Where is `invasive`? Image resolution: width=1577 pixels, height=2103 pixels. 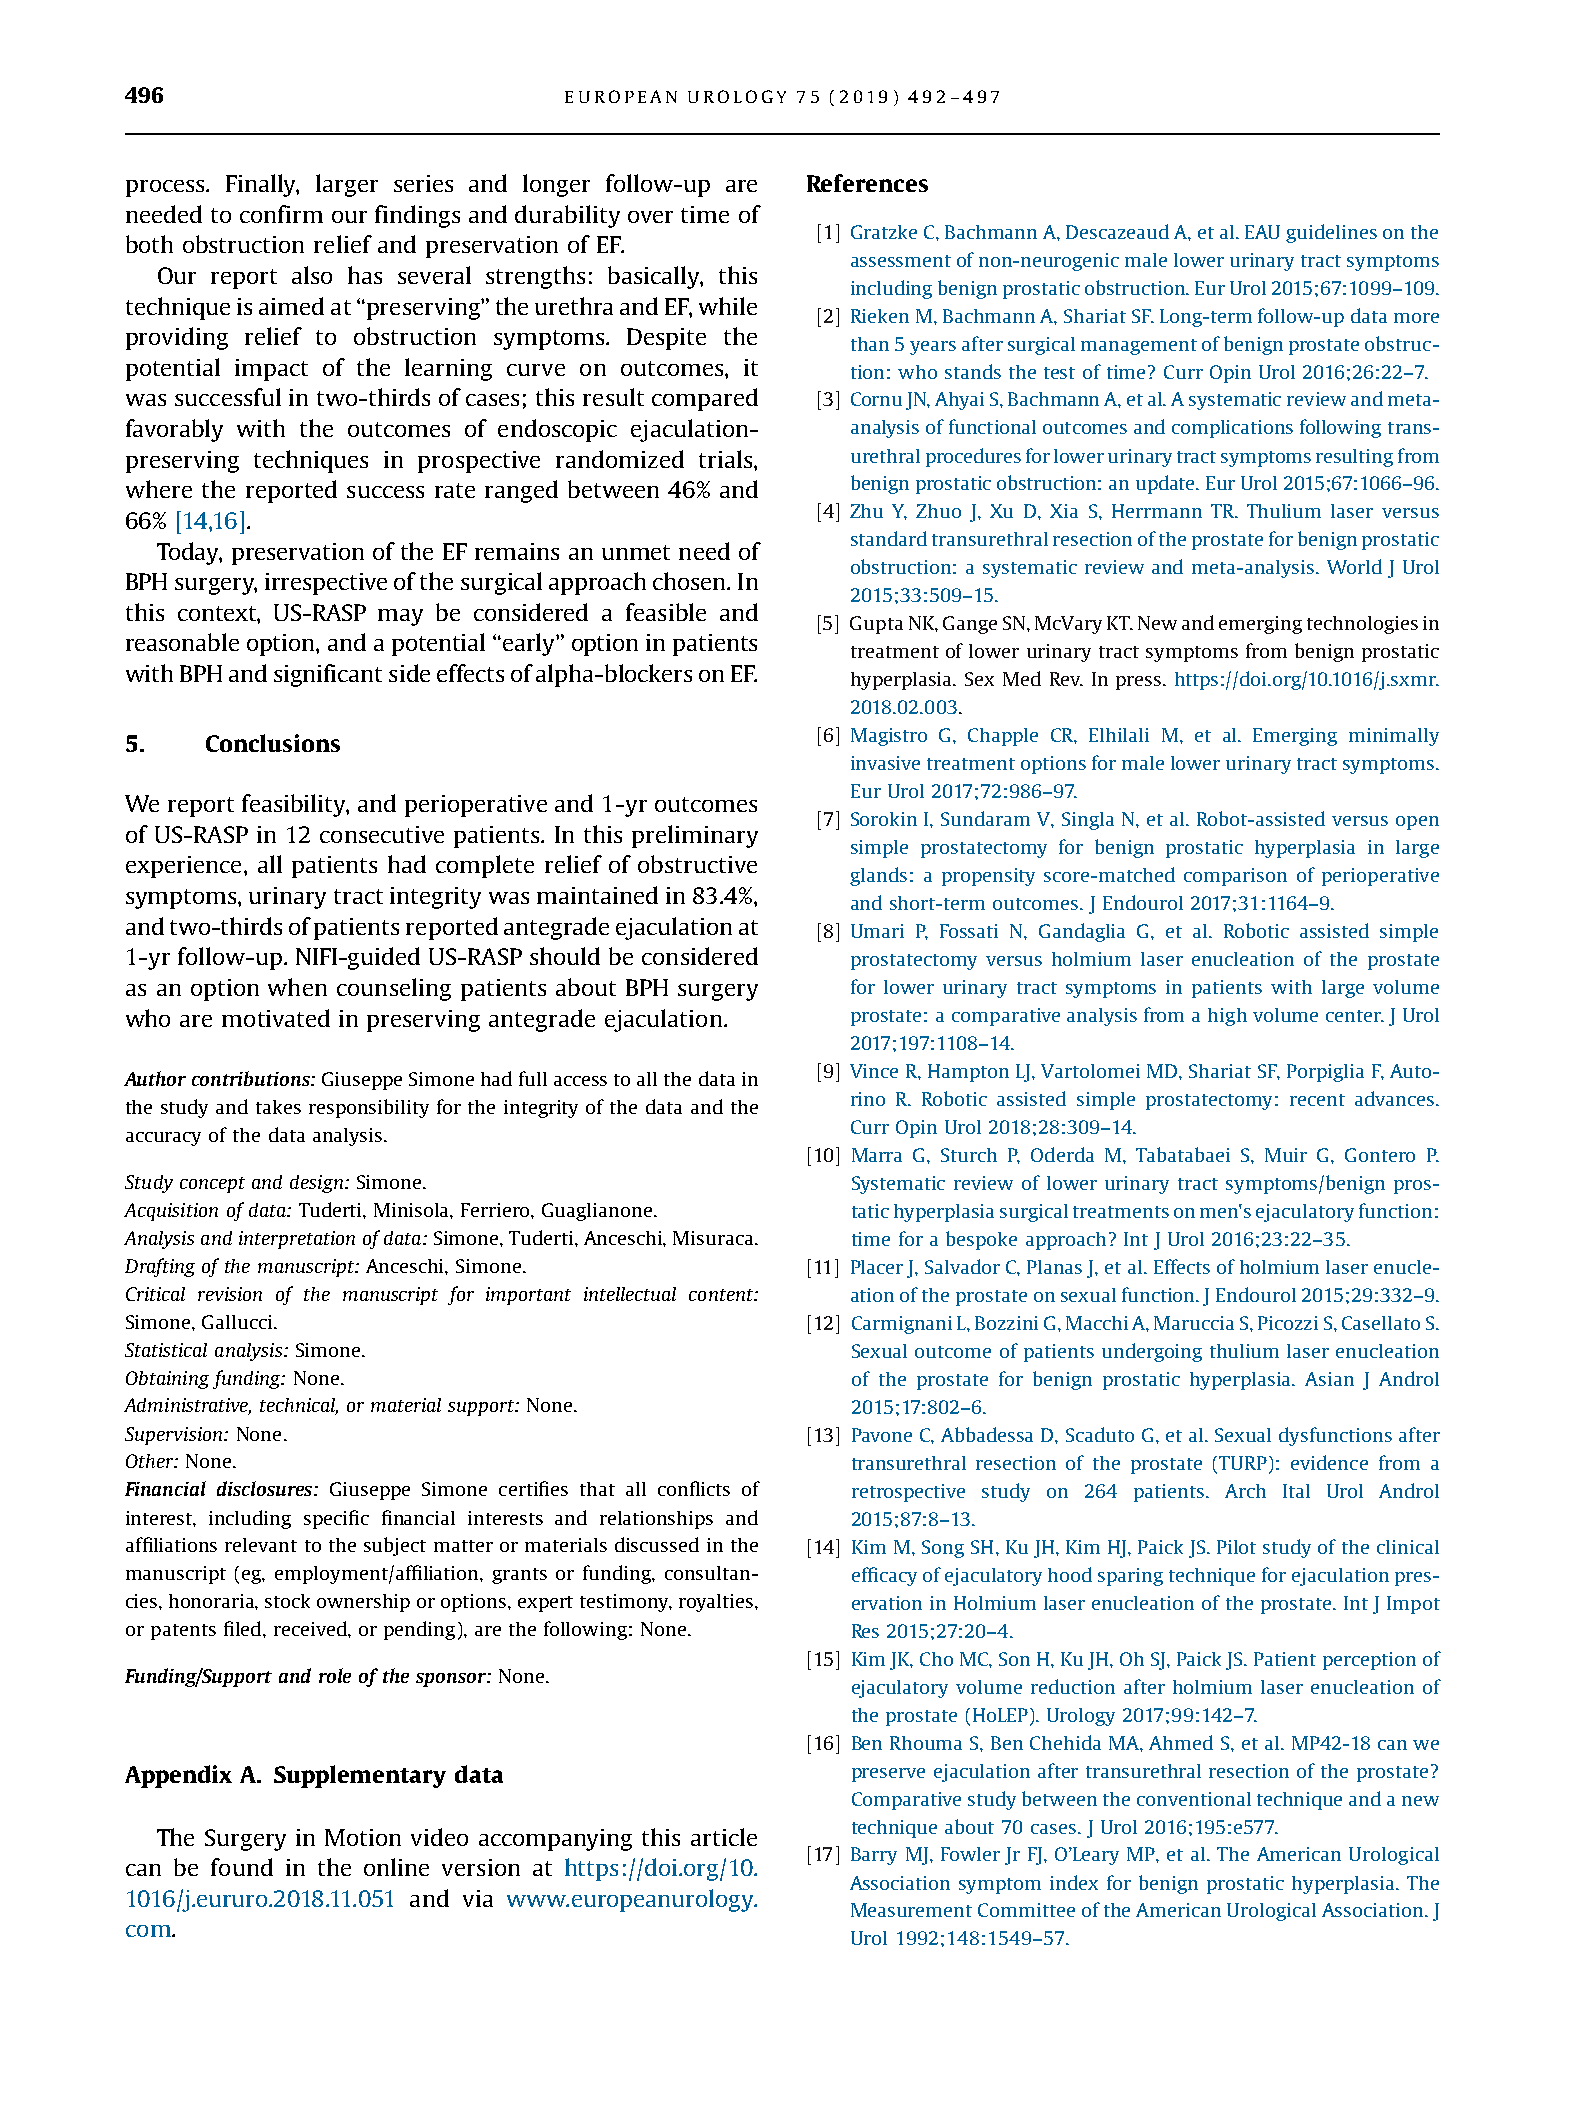
invasive is located at coordinates (885, 763).
